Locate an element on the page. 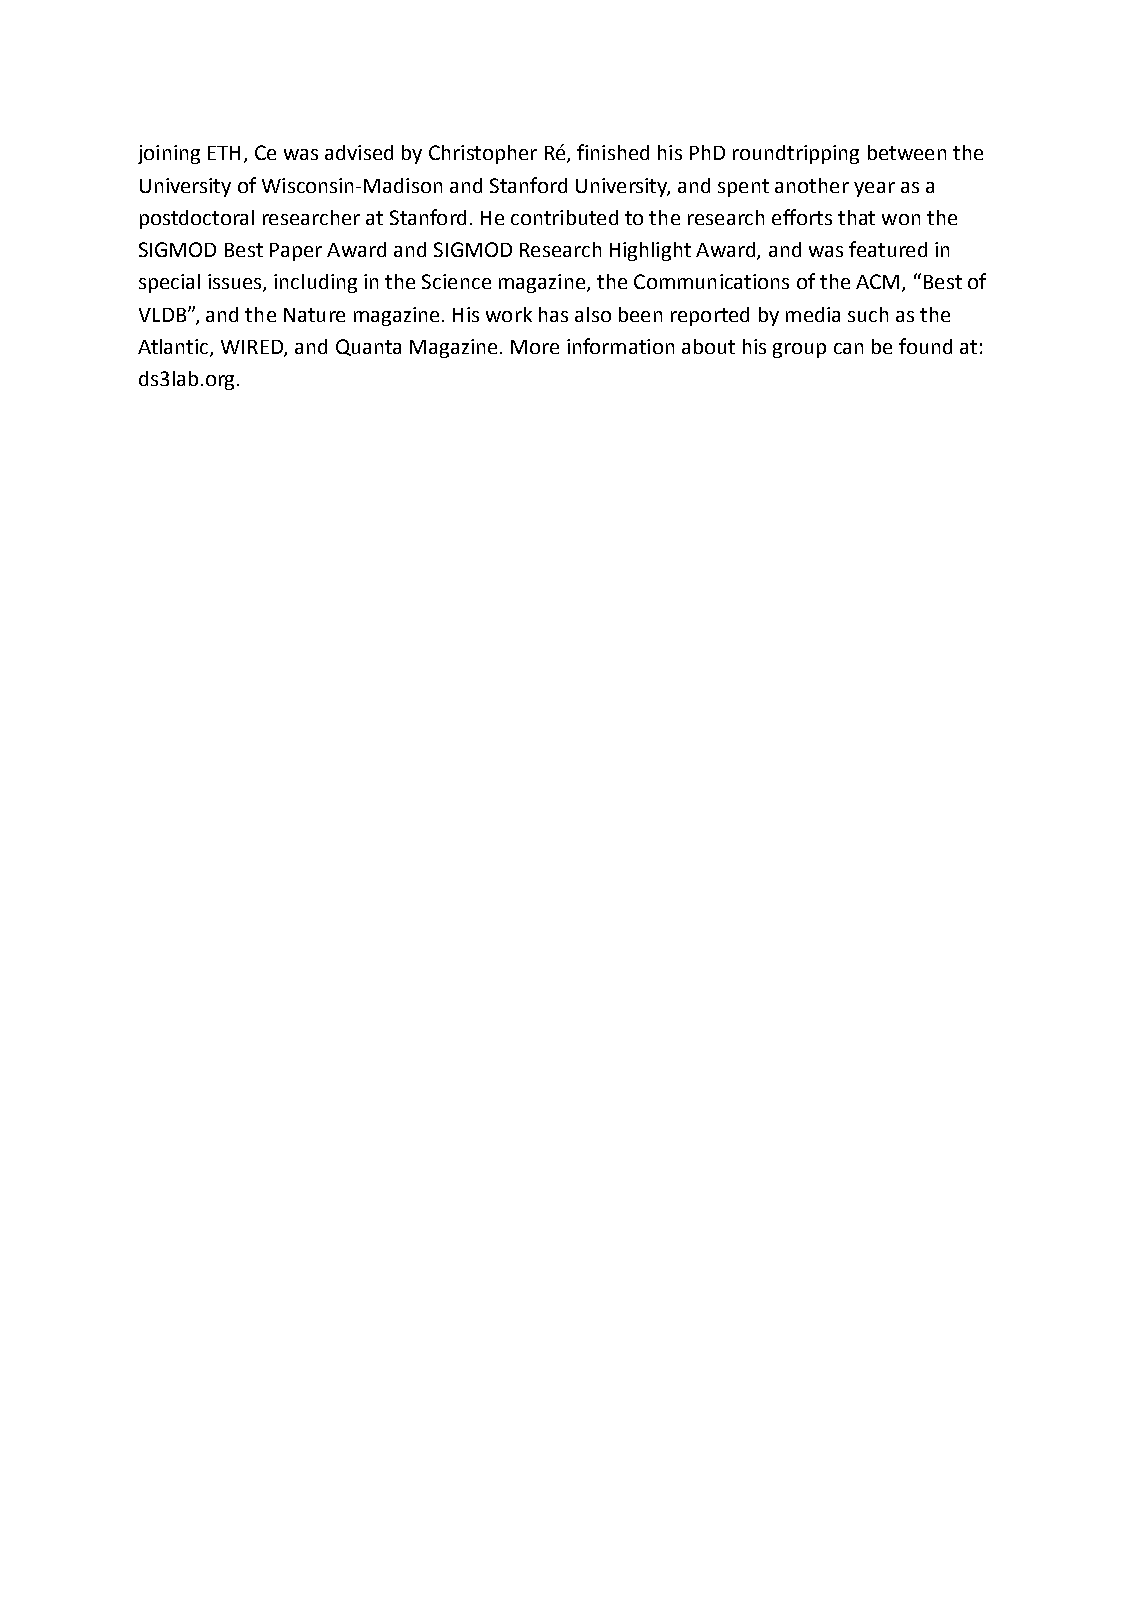 The image size is (1141, 1613). Paper is located at coordinates (296, 252).
